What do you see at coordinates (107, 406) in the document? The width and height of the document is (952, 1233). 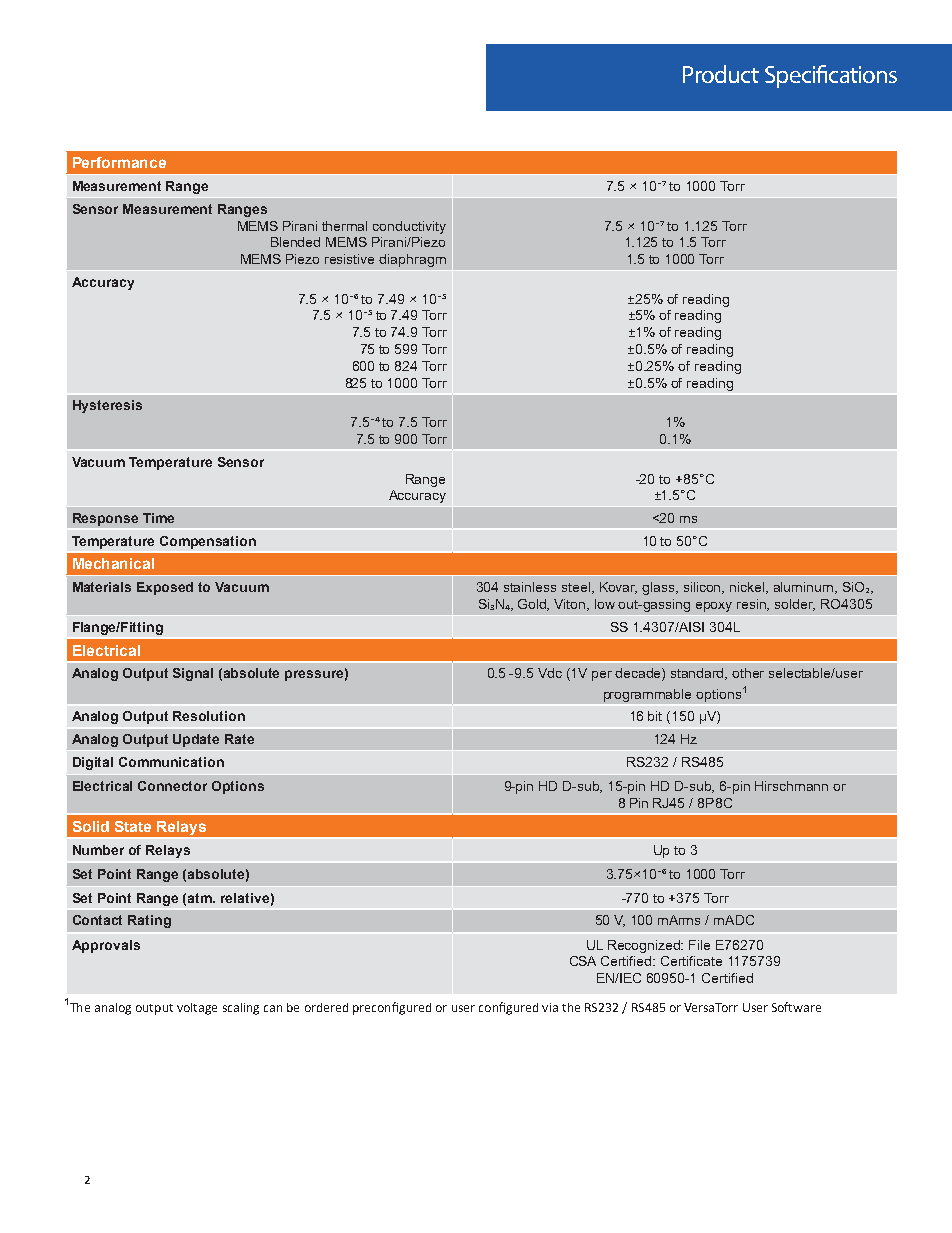 I see `Hysteresis` at bounding box center [107, 406].
